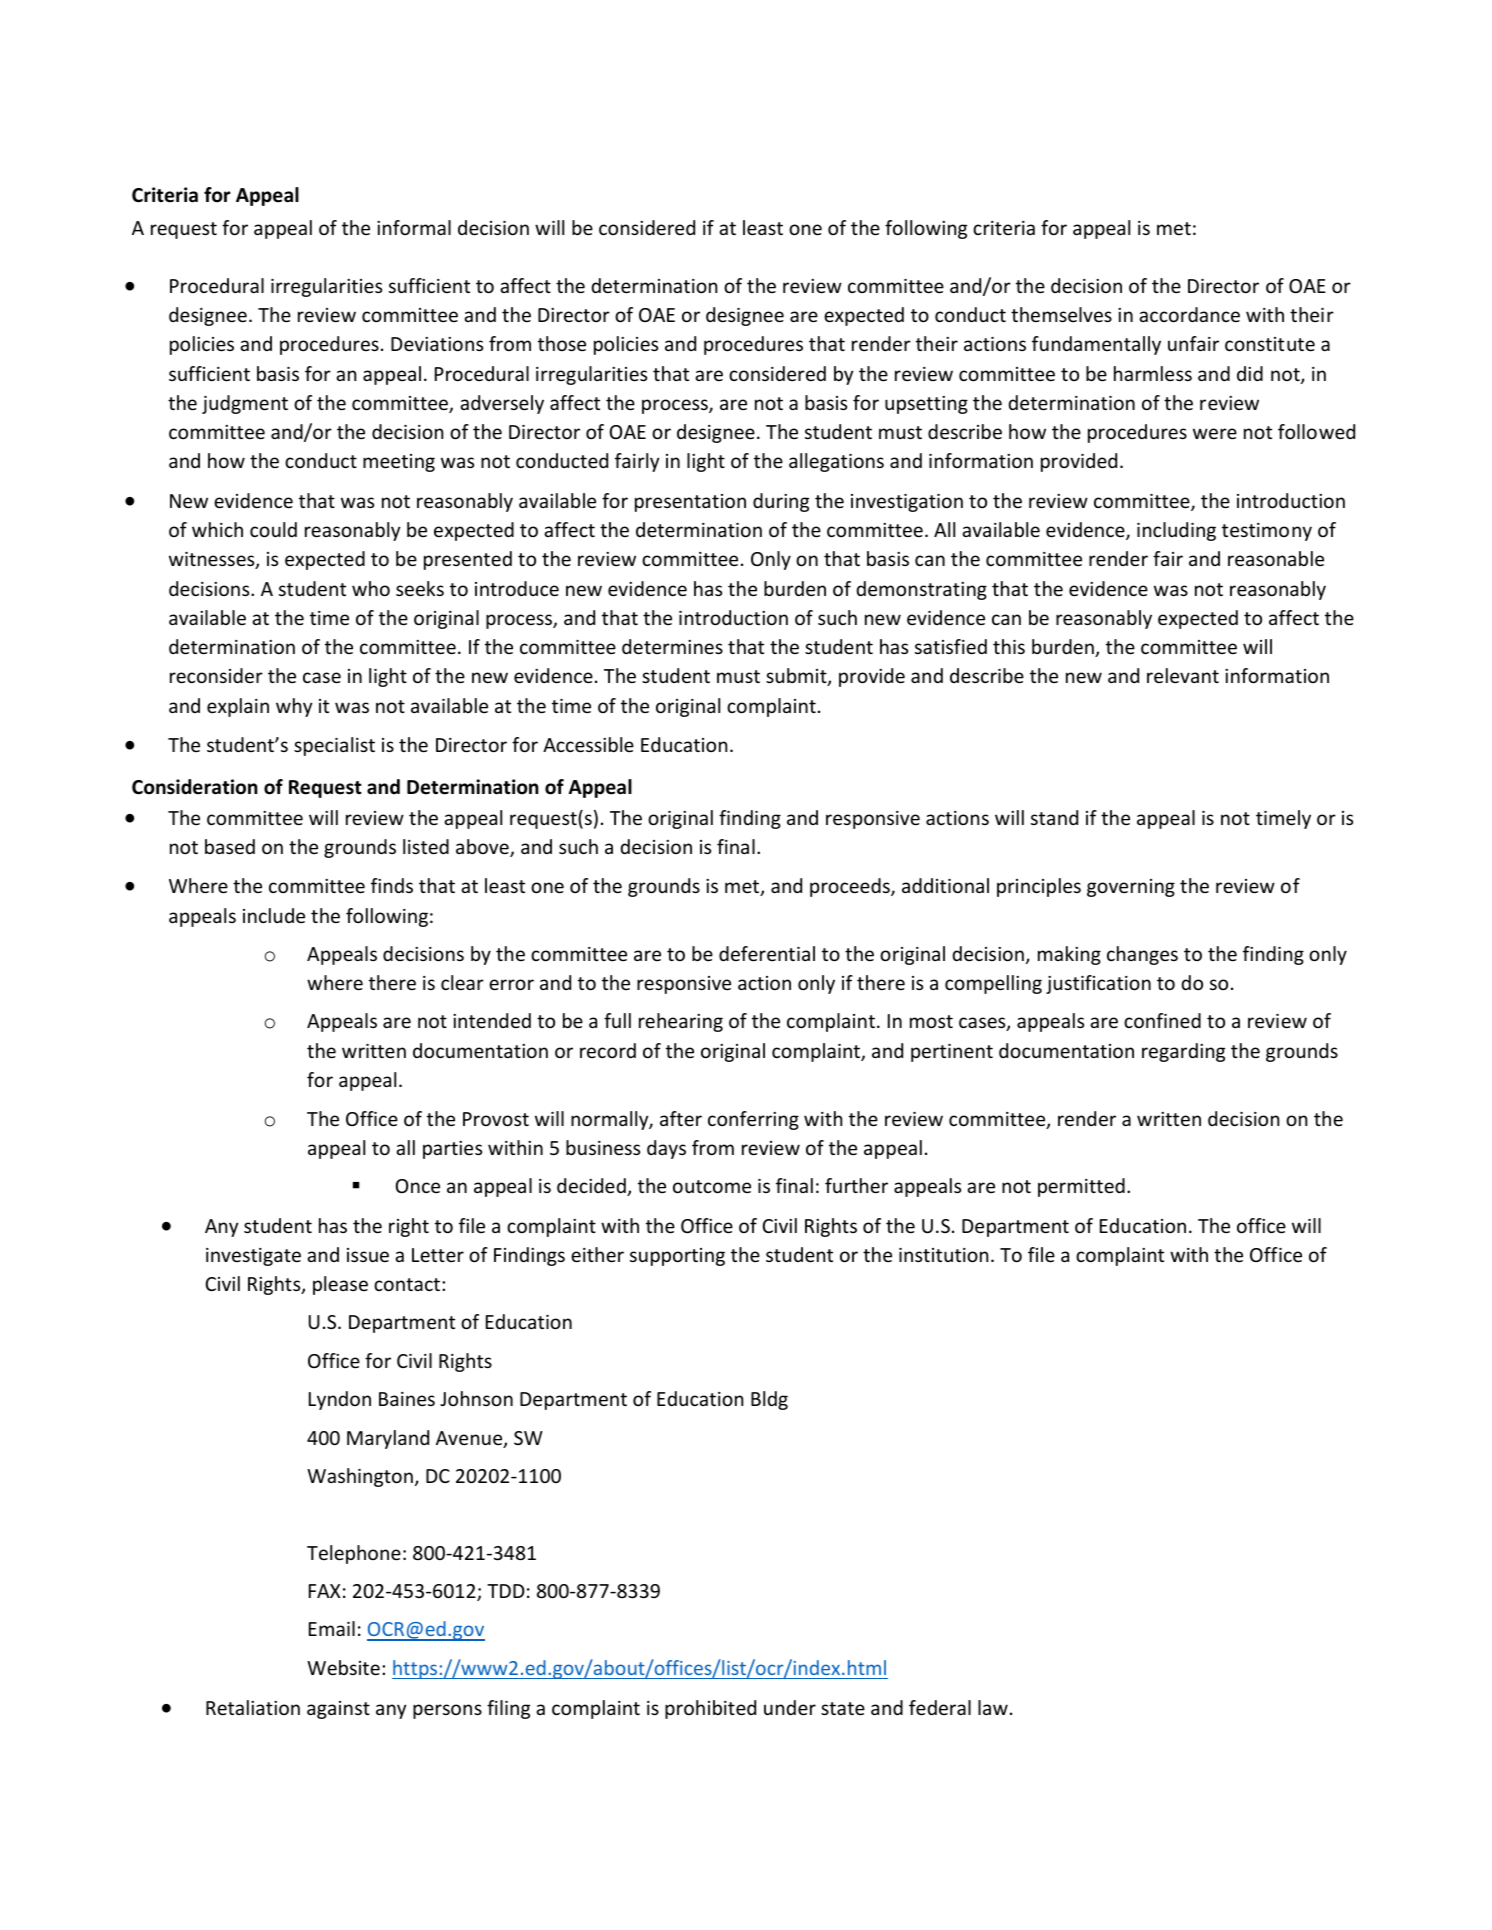 The image size is (1492, 1930). What do you see at coordinates (294, 707) in the image?
I see `why` at bounding box center [294, 707].
